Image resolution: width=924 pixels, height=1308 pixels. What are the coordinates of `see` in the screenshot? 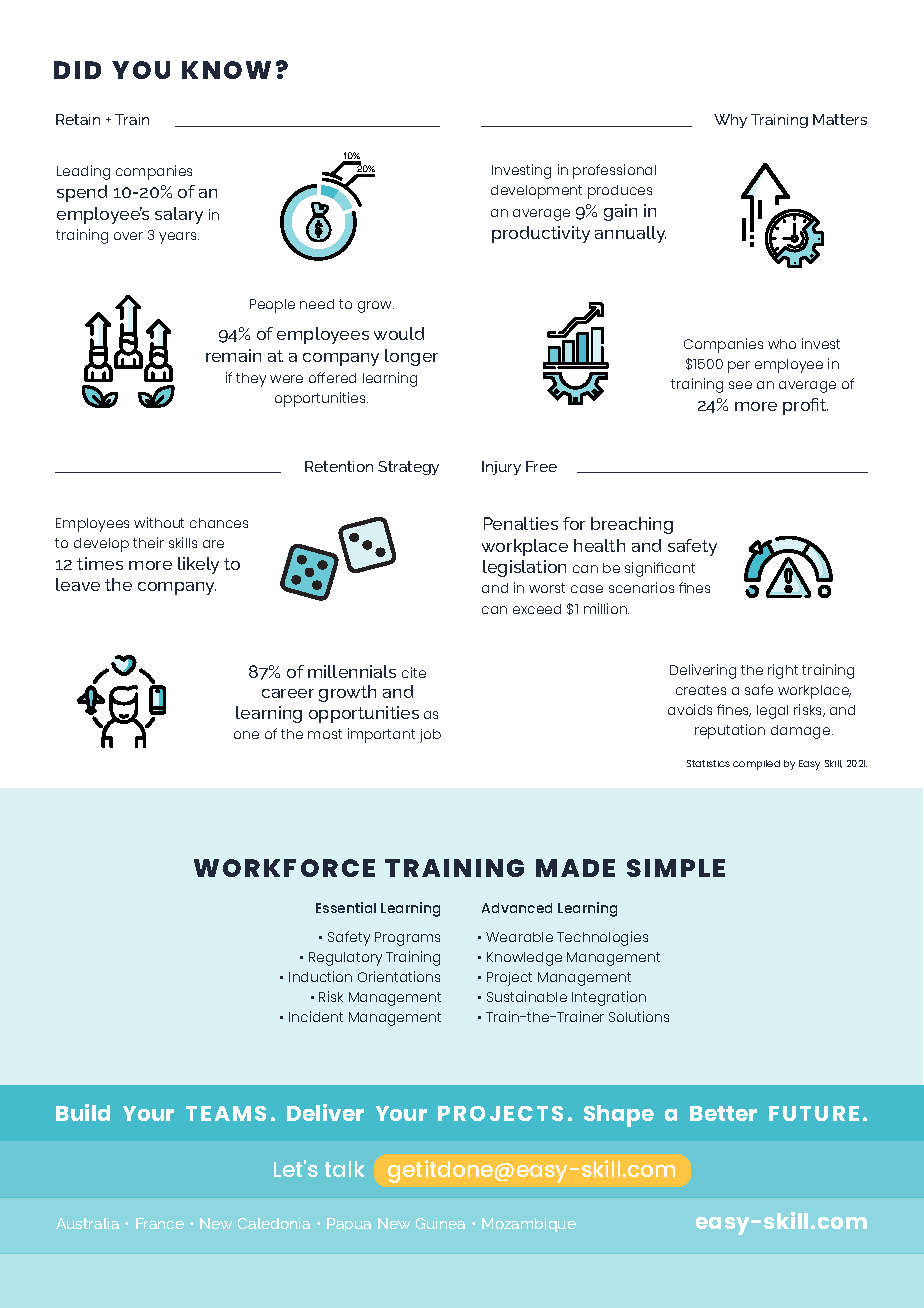 It's located at (740, 385).
